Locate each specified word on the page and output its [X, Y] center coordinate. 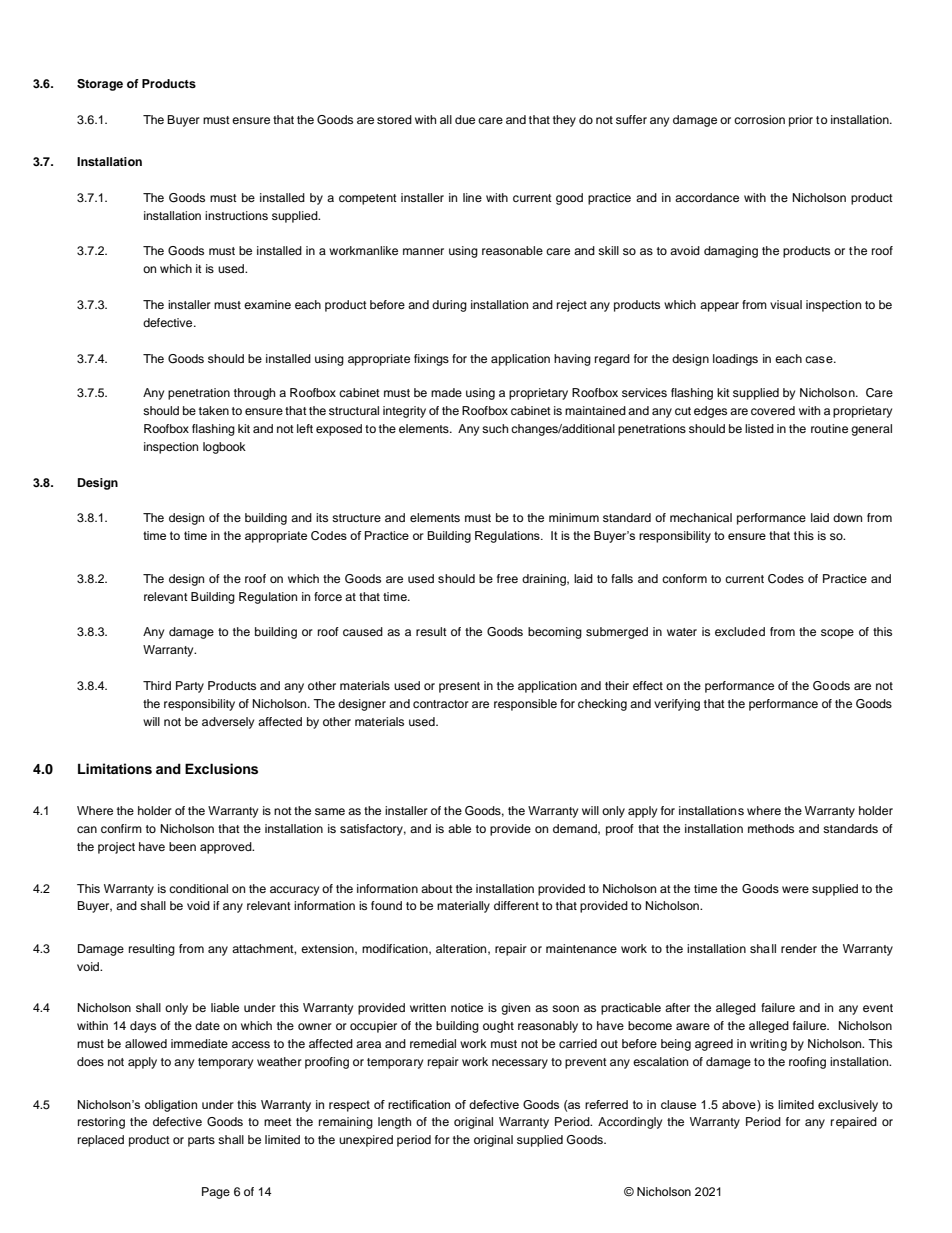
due [465, 119]
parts [201, 1141]
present [459, 687]
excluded [740, 631]
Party [190, 687]
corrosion [759, 119]
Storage [100, 85]
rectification [419, 1104]
